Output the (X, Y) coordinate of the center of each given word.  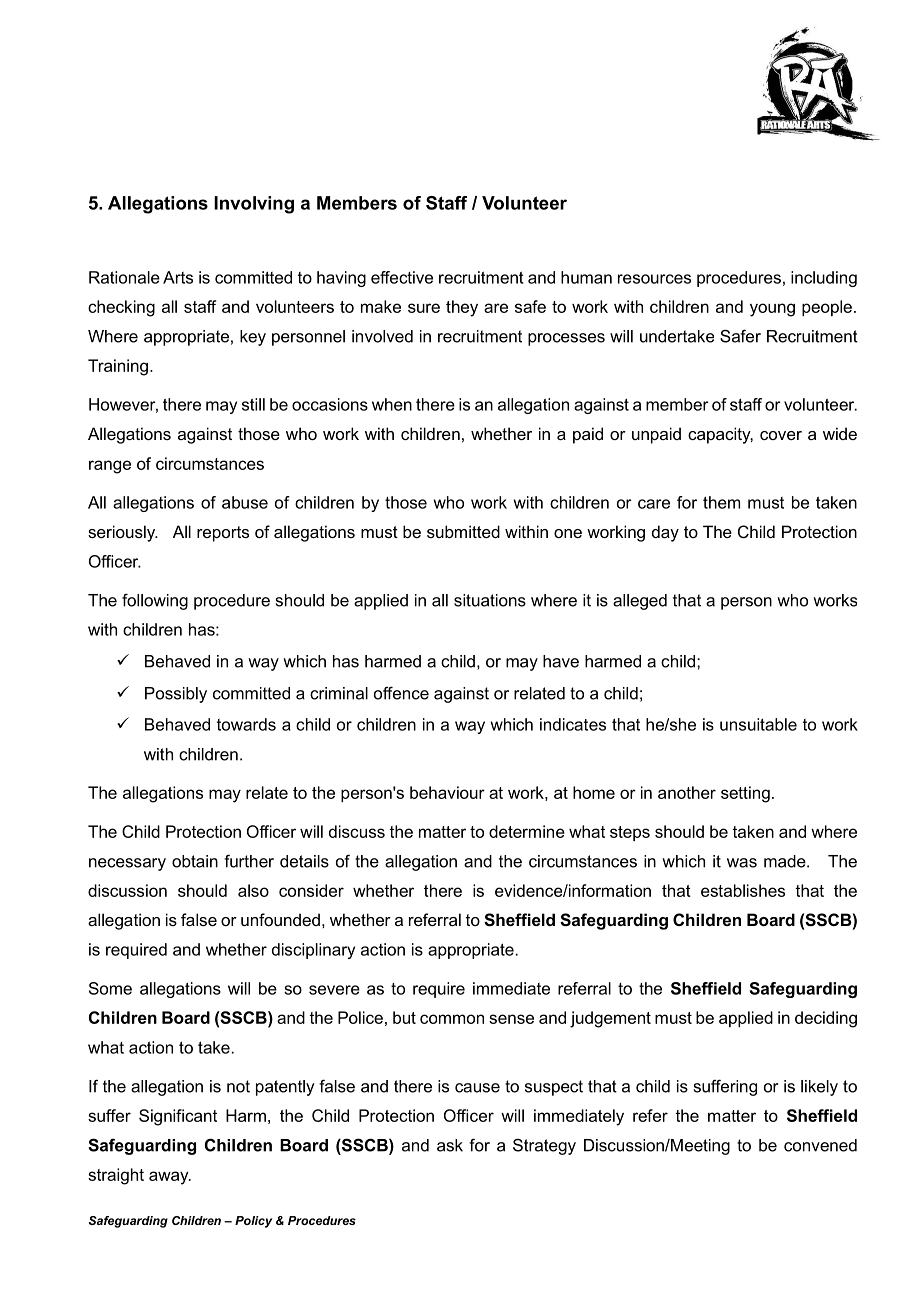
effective (402, 277)
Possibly (176, 695)
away (170, 1178)
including (824, 279)
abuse (245, 502)
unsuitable (758, 724)
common (452, 1019)
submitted (463, 531)
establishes (743, 890)
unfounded (280, 919)
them (721, 502)
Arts (178, 277)
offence (401, 693)
